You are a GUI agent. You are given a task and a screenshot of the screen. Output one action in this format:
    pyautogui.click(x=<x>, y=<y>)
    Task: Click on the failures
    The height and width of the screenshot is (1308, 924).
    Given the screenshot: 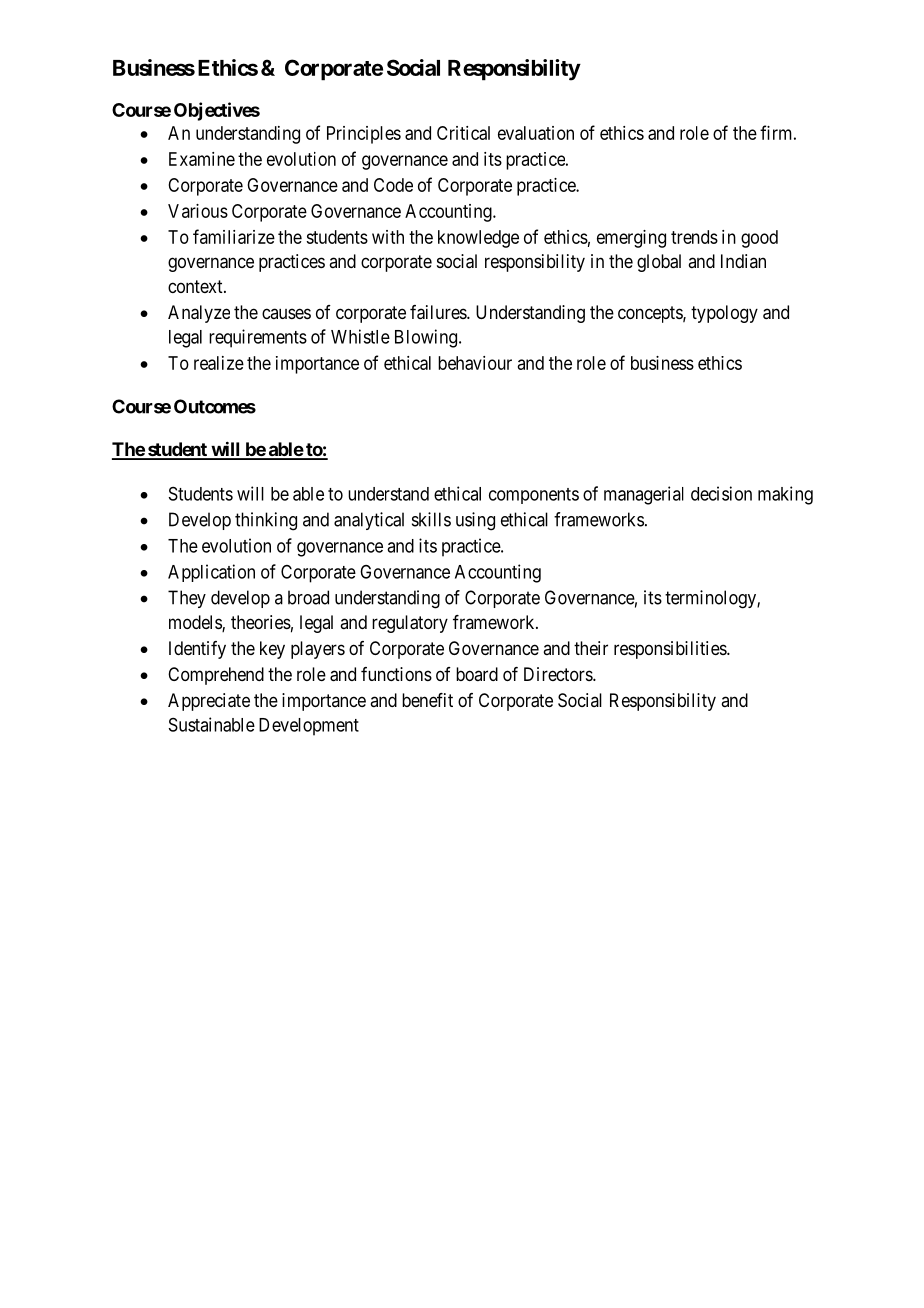 What is the action you would take?
    pyautogui.click(x=439, y=312)
